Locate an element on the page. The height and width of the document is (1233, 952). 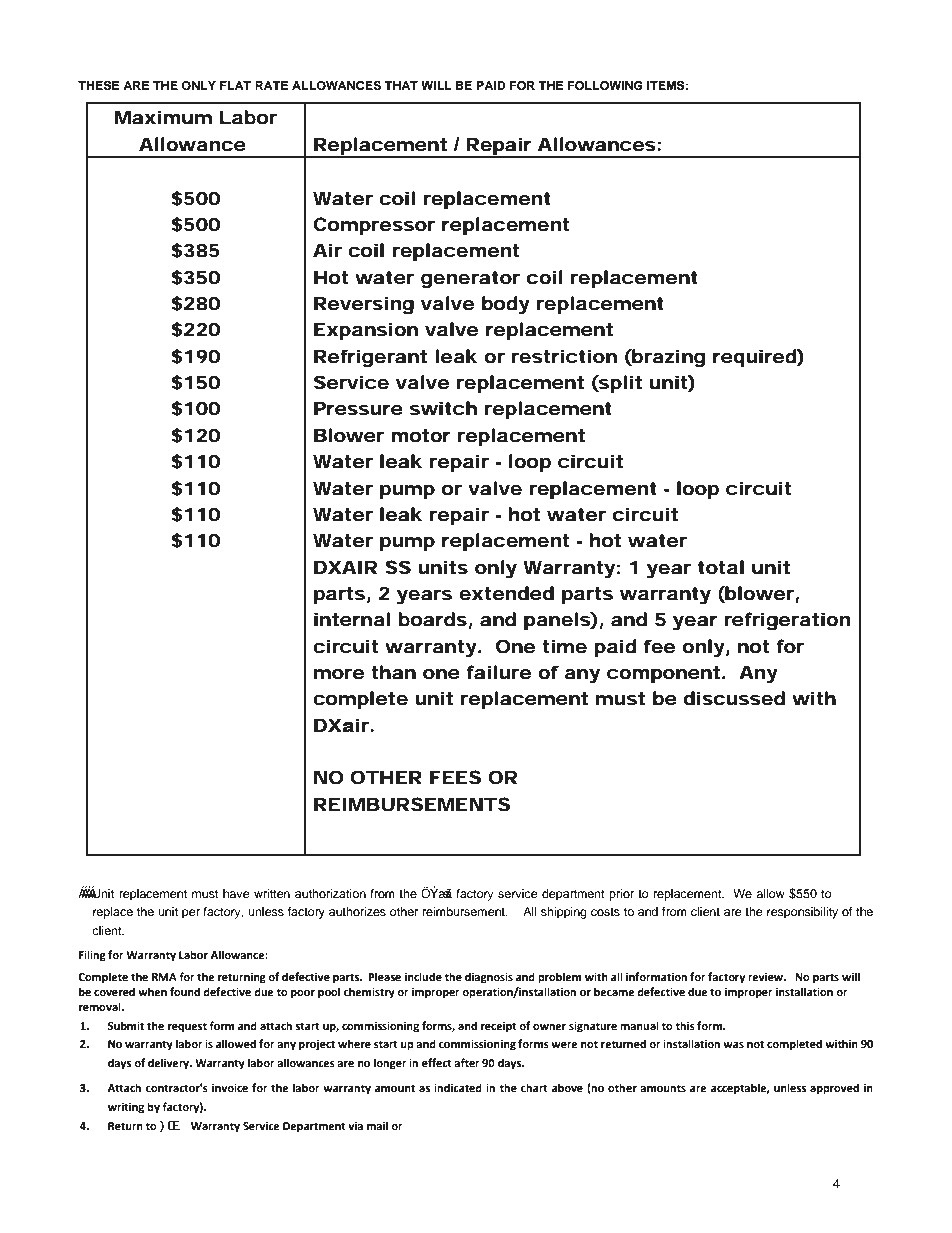
delivery is located at coordinates (170, 1064).
